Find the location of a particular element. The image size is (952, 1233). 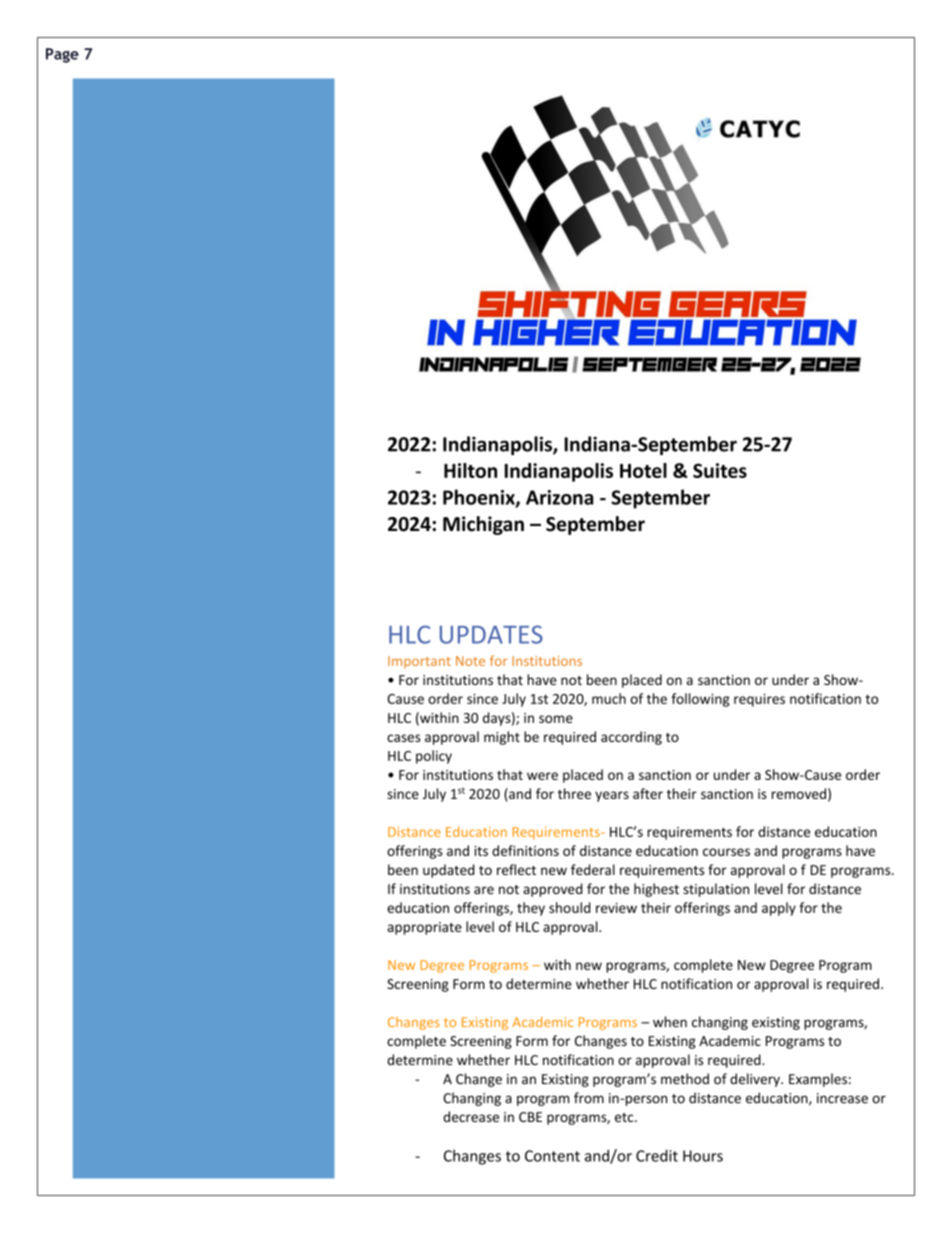

courses is located at coordinates (726, 852).
